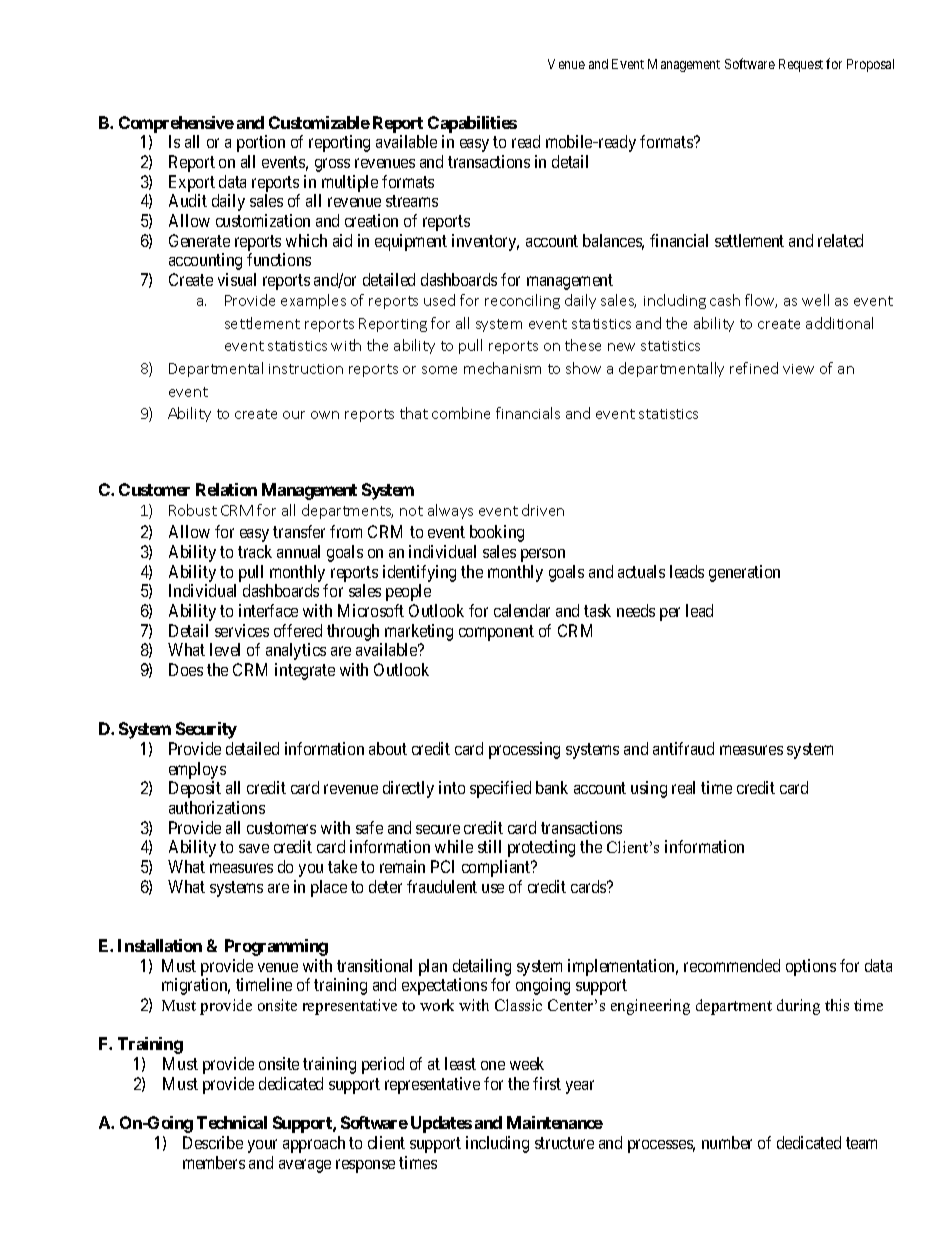  What do you see at coordinates (261, 143) in the screenshot?
I see `portion` at bounding box center [261, 143].
